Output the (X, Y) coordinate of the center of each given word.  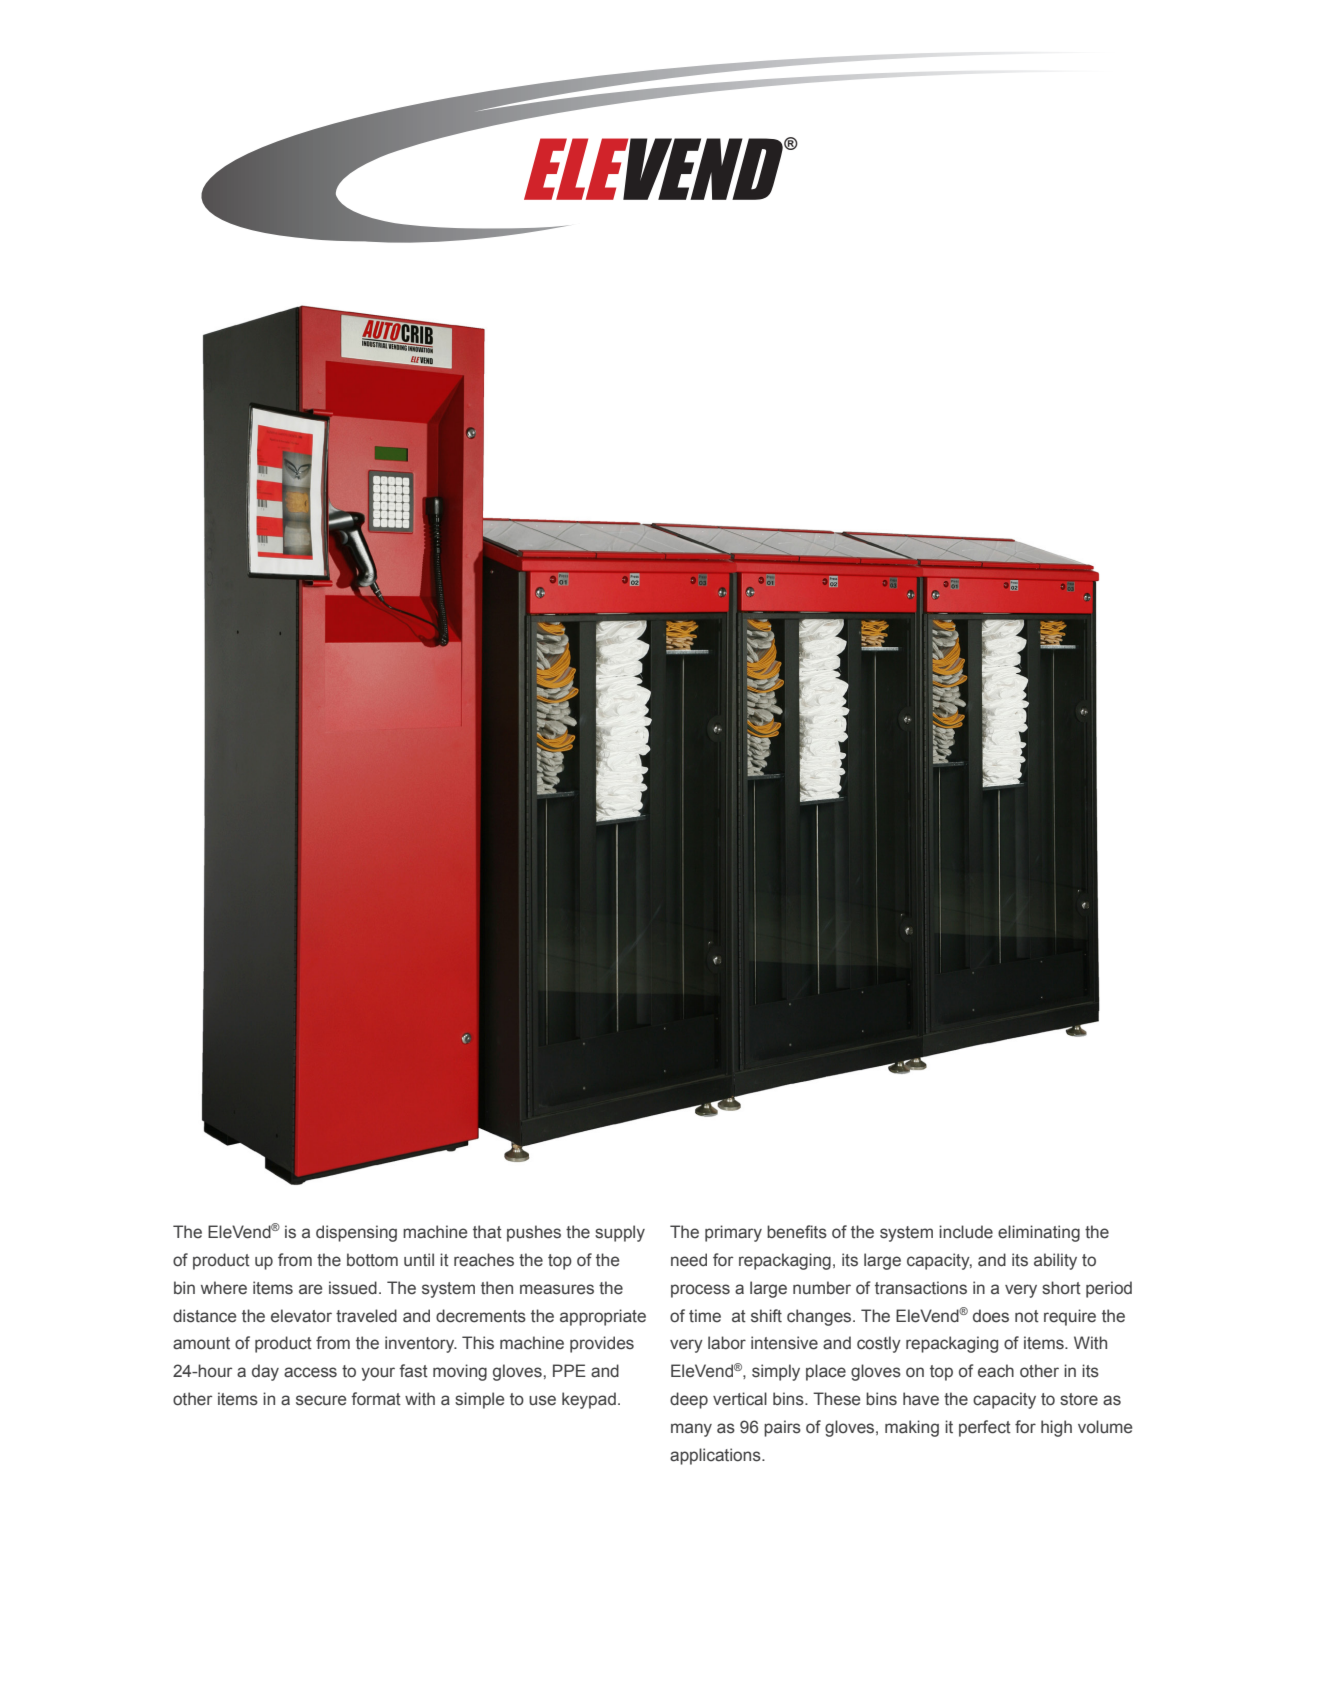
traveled (366, 1316)
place (826, 1372)
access (310, 1372)
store (1079, 1399)
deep (689, 1400)
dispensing (356, 1233)
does (991, 1316)
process (700, 1291)
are (310, 1289)
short (1061, 1288)
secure (321, 1400)
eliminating (1039, 1233)
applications (716, 1456)
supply (620, 1233)
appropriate (603, 1317)
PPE (569, 1370)
